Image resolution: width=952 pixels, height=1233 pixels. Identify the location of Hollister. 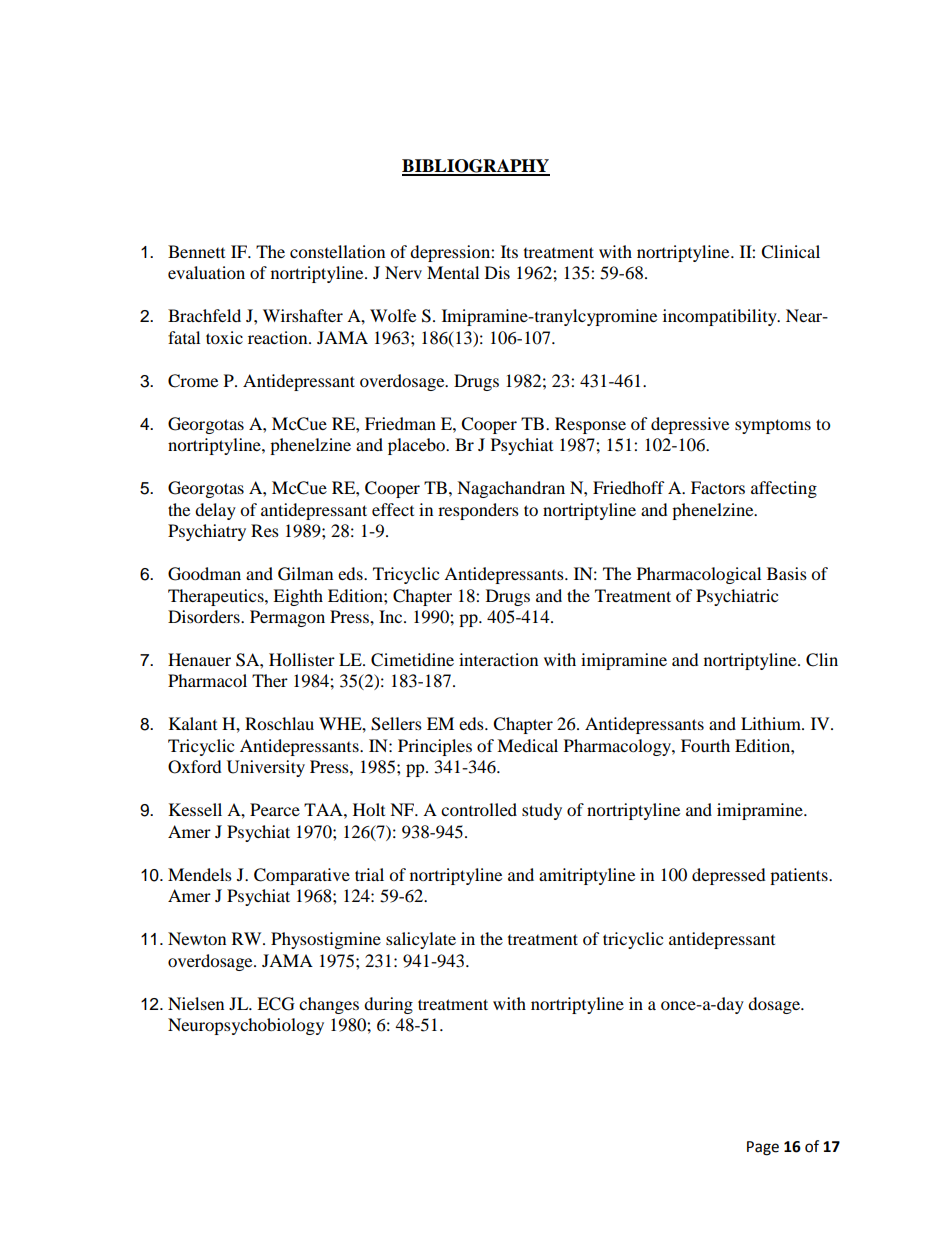
(302, 659).
